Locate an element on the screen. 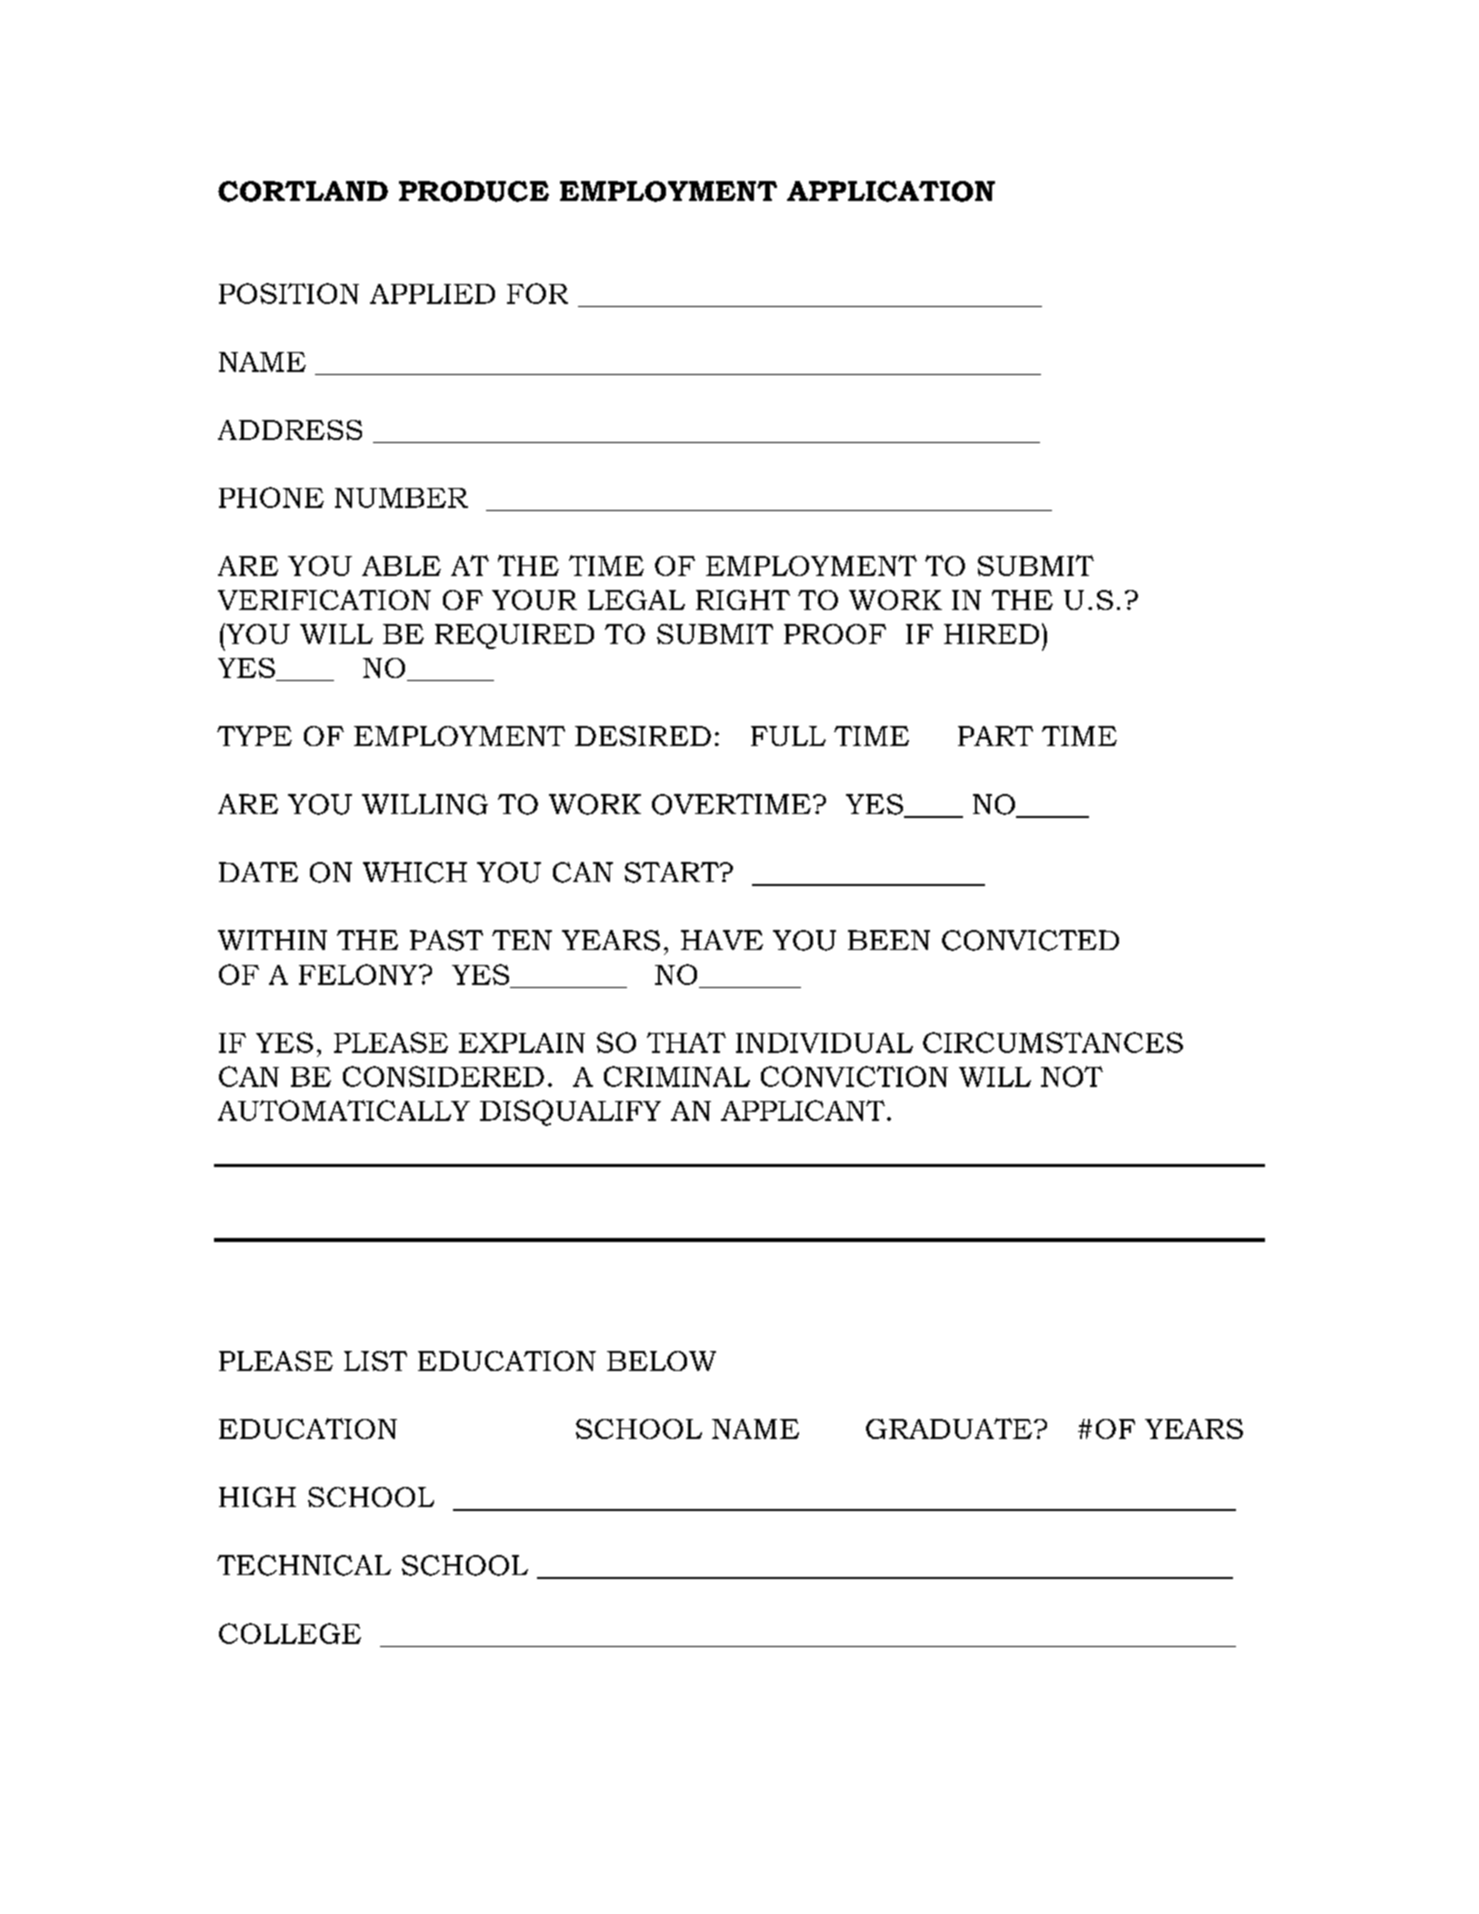 The image size is (1479, 1914). TECHNICAL is located at coordinates (304, 1565).
